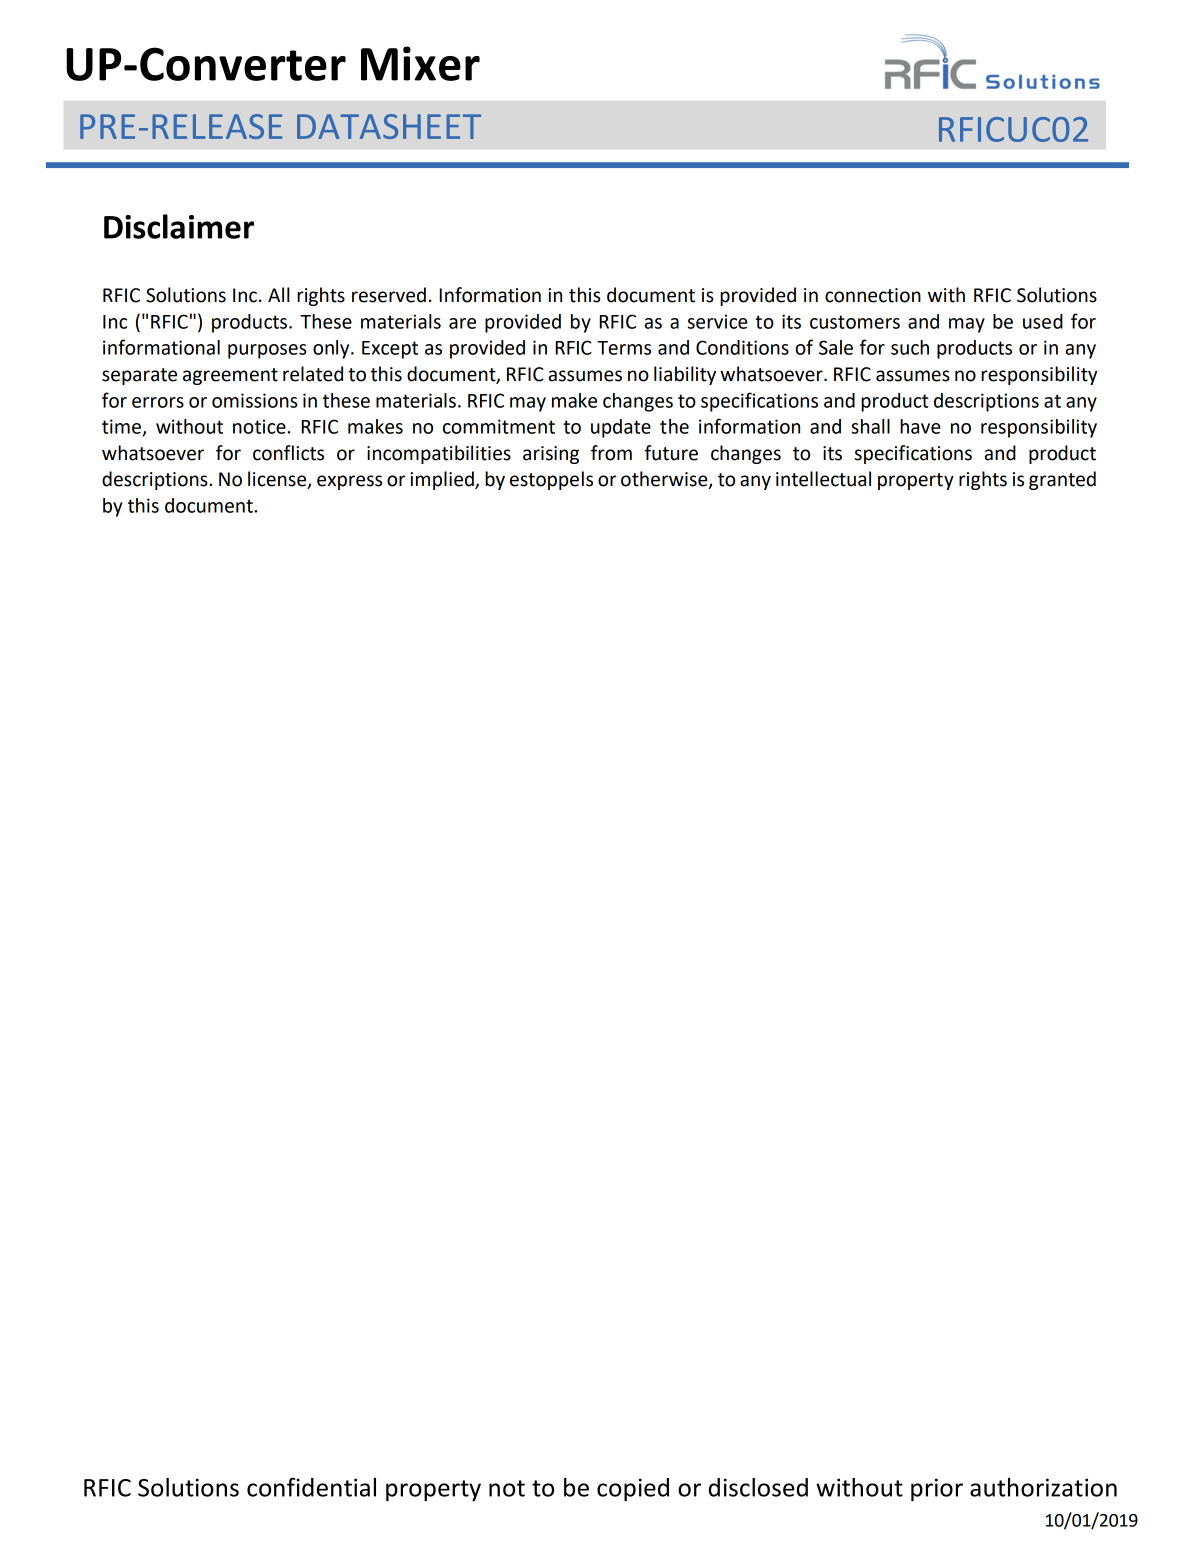 This screenshot has height=1548, width=1196. What do you see at coordinates (873, 295) in the screenshot?
I see `connection` at bounding box center [873, 295].
